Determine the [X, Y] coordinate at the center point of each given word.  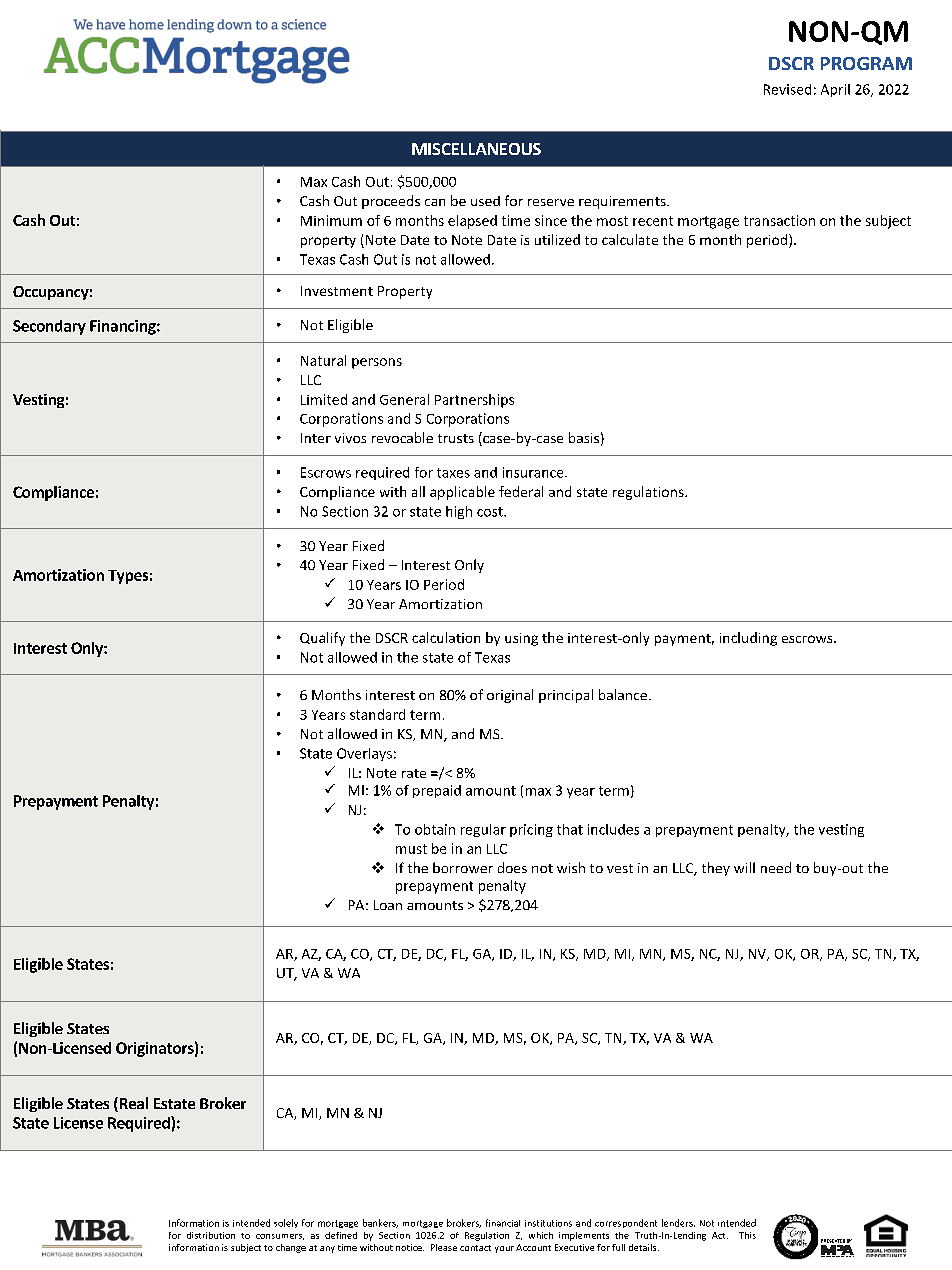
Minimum [331, 220]
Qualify [322, 639]
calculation [446, 637]
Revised [787, 89]
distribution [211, 1235]
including [748, 639]
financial [503, 1223]
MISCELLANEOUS [476, 149]
